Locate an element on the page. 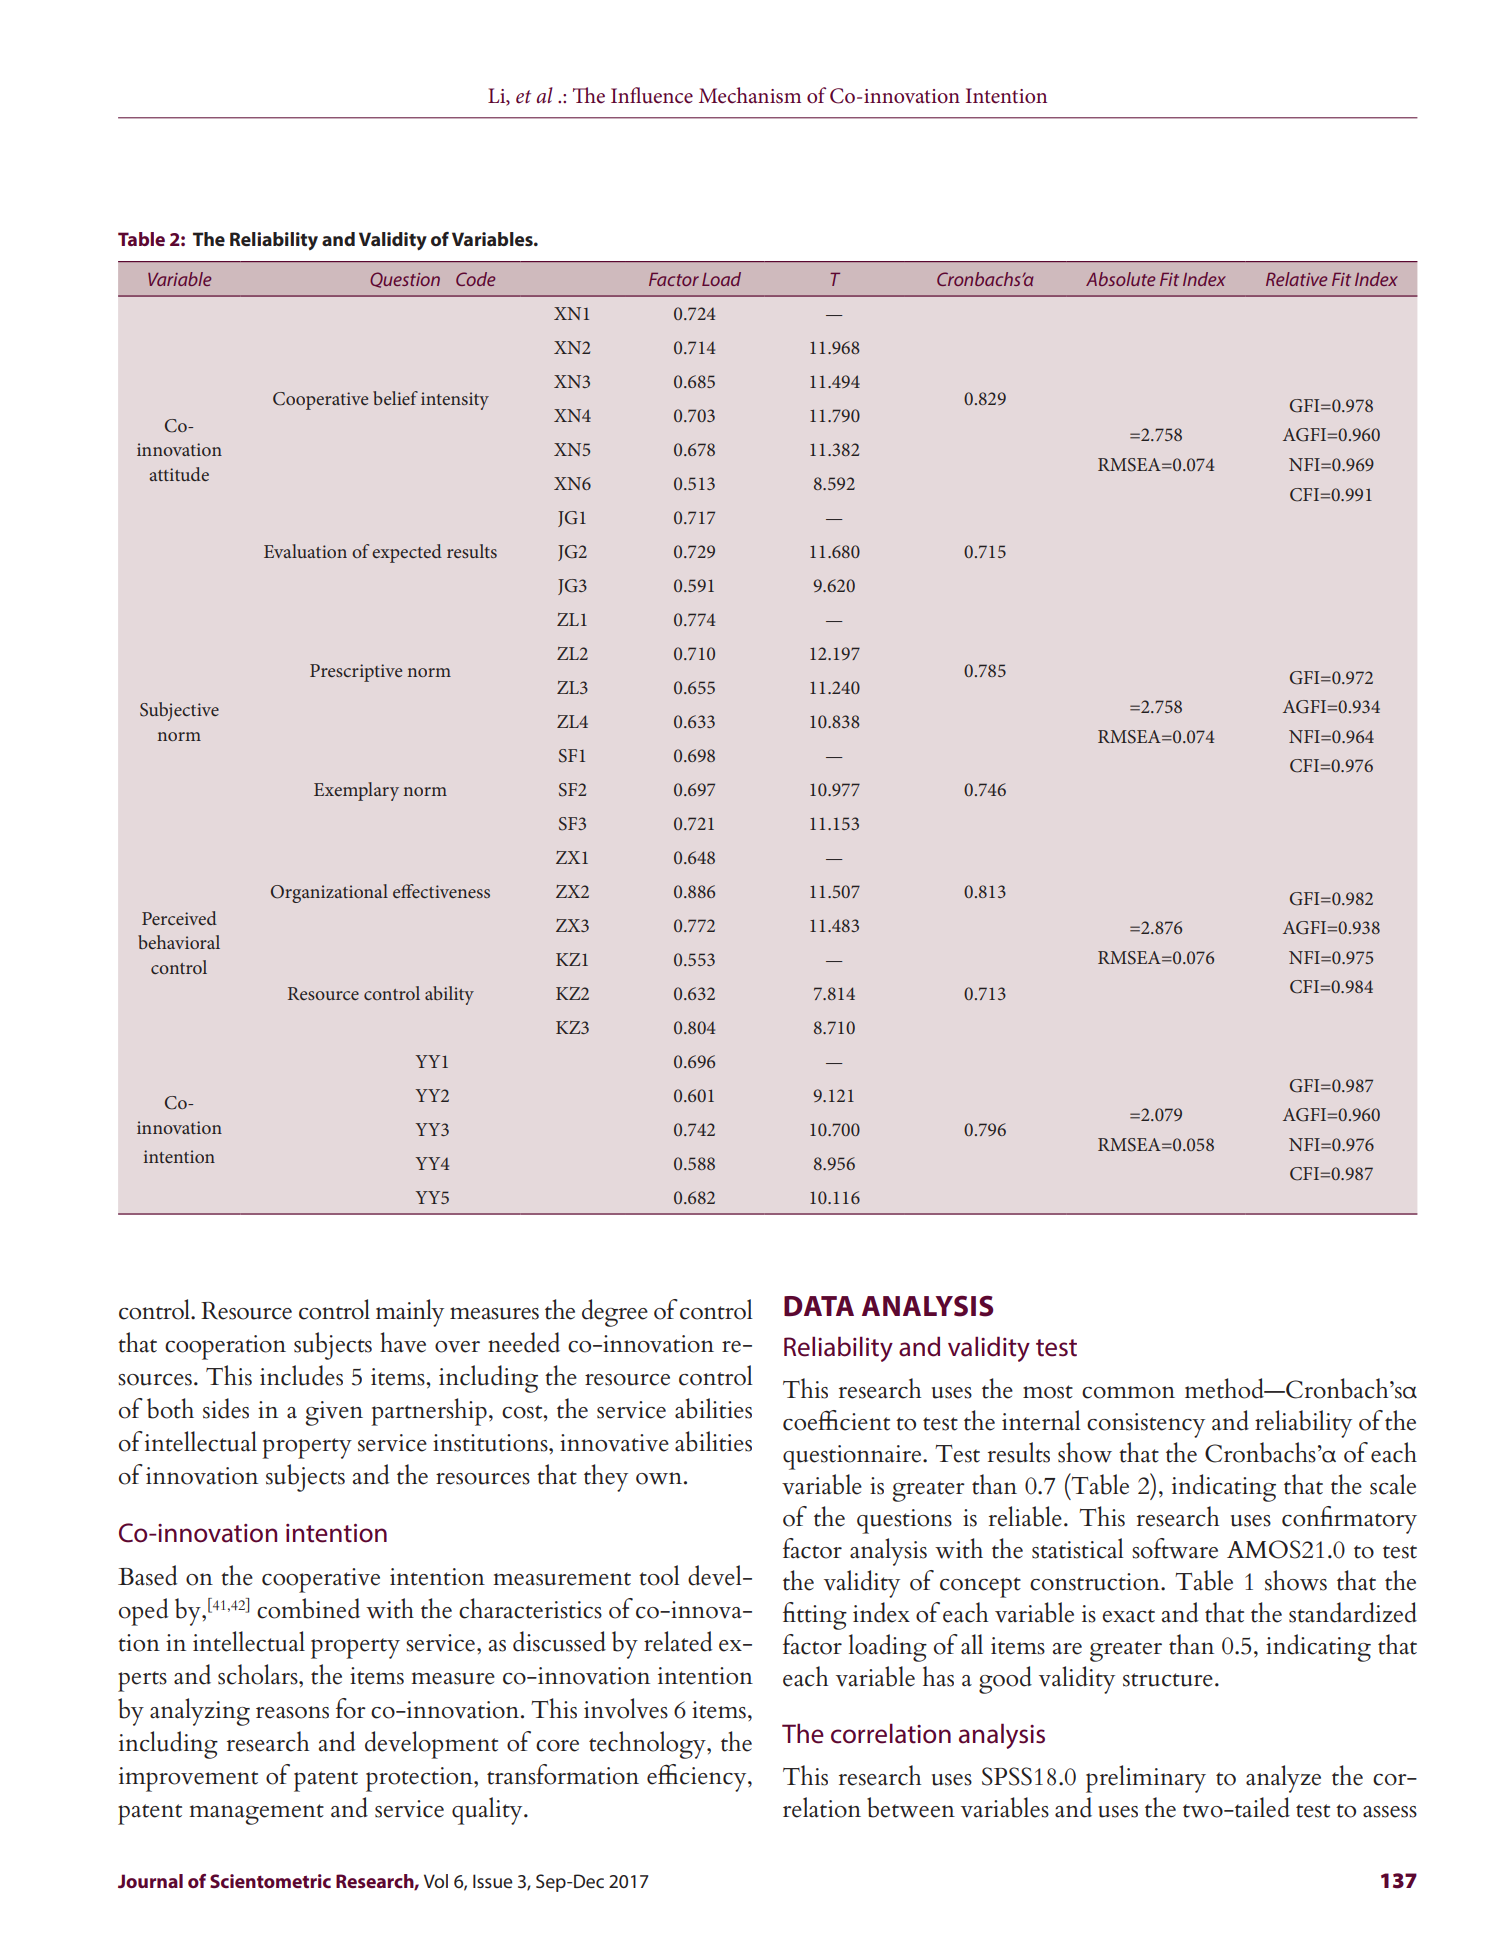 This image has height=1949, width=1506. expected is located at coordinates (407, 553).
